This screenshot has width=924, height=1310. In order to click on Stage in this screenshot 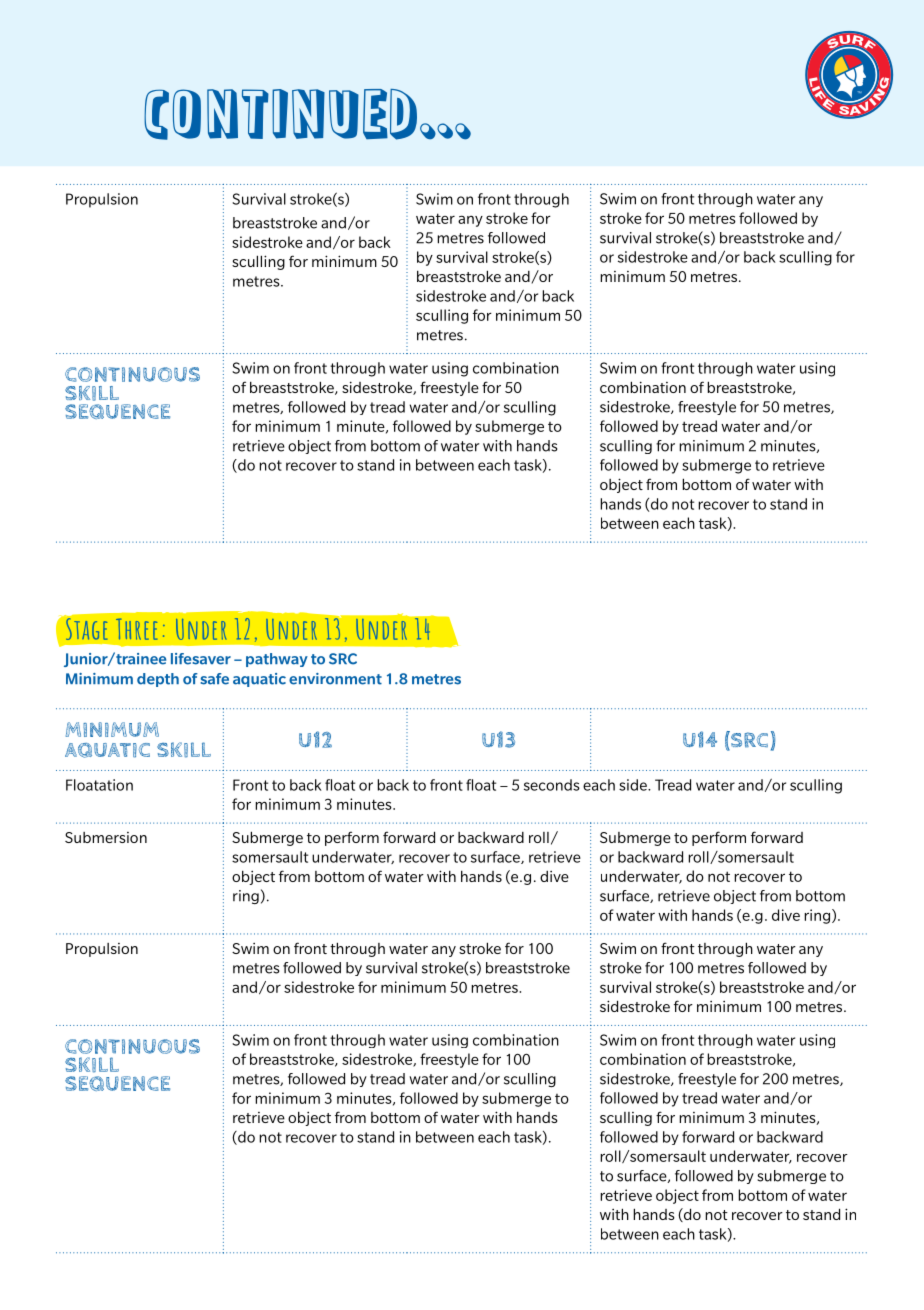, I will do `click(86, 629)`.
